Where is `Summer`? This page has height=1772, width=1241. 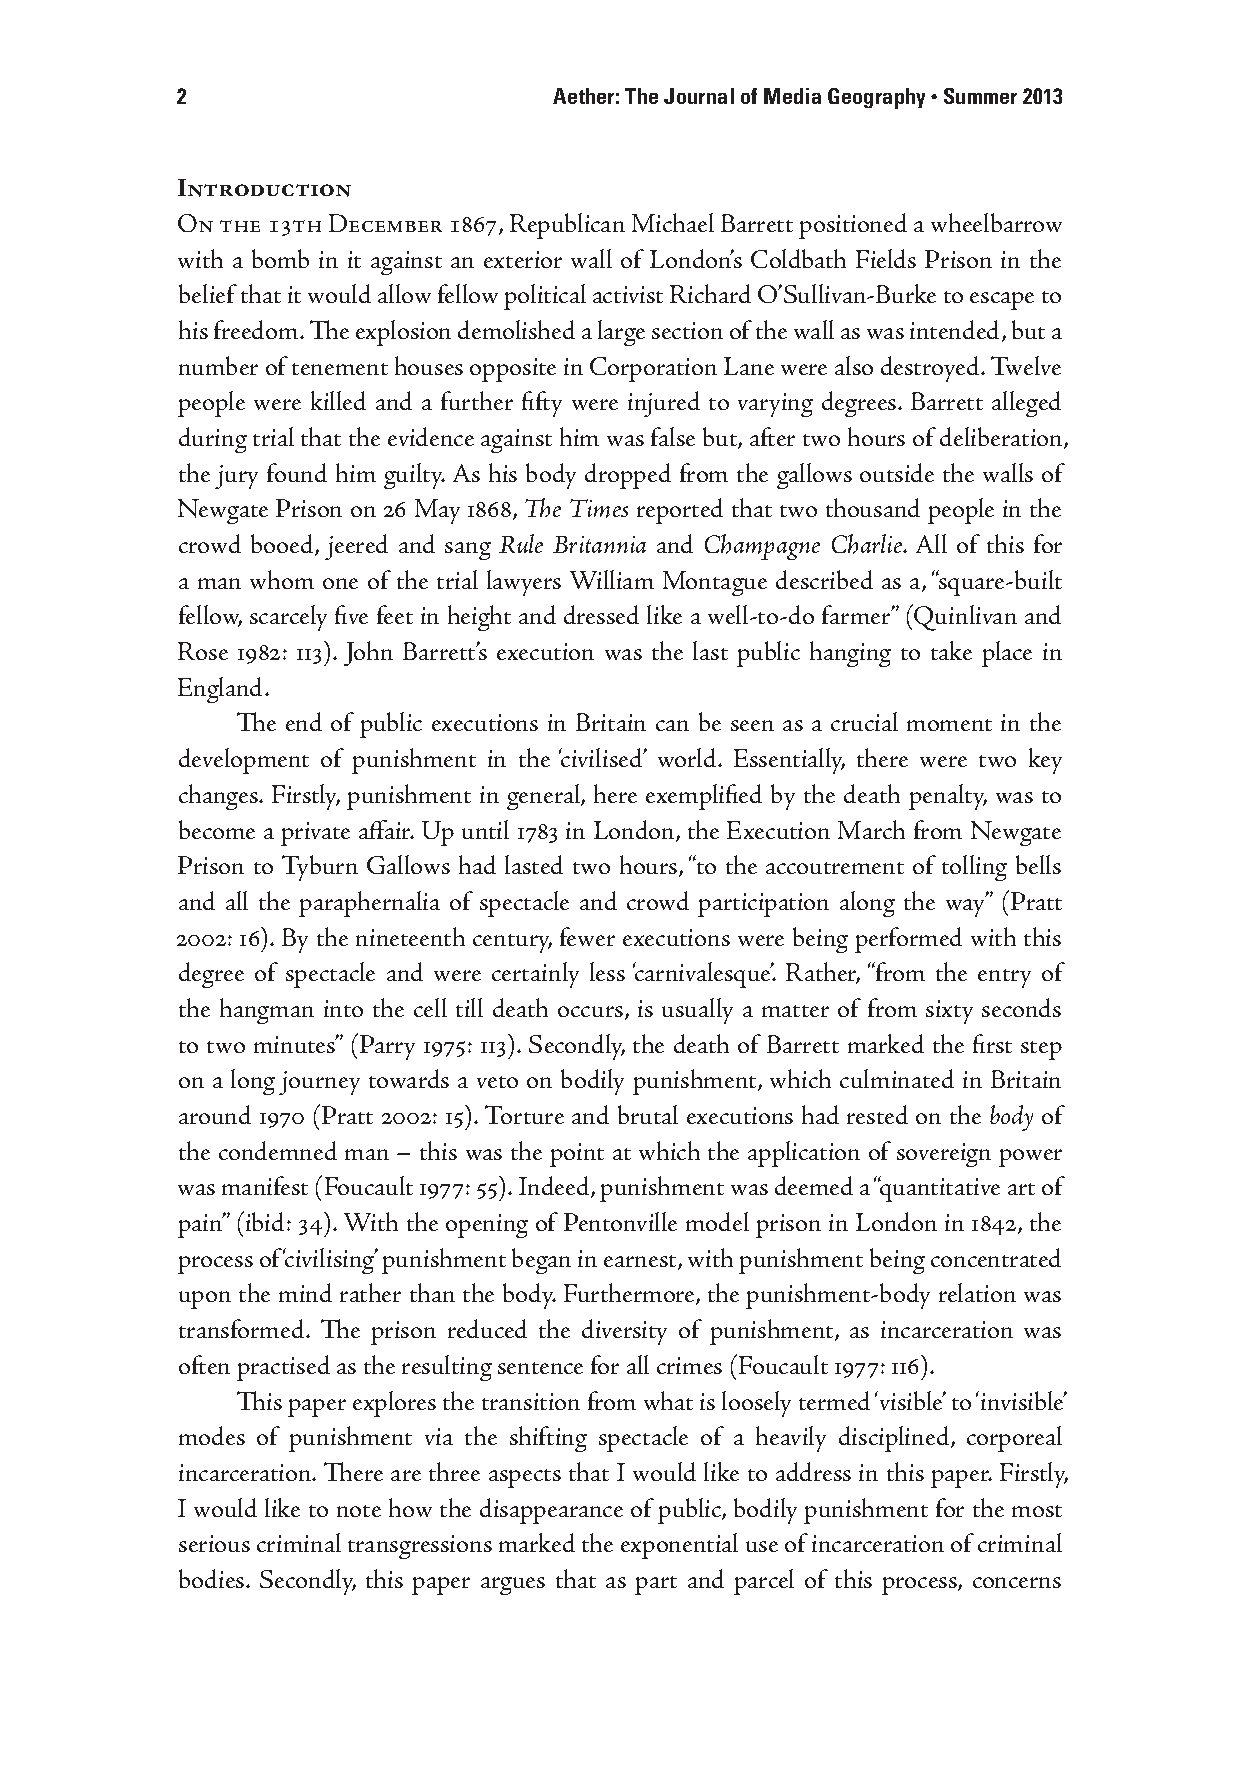 Summer is located at coordinates (980, 96).
